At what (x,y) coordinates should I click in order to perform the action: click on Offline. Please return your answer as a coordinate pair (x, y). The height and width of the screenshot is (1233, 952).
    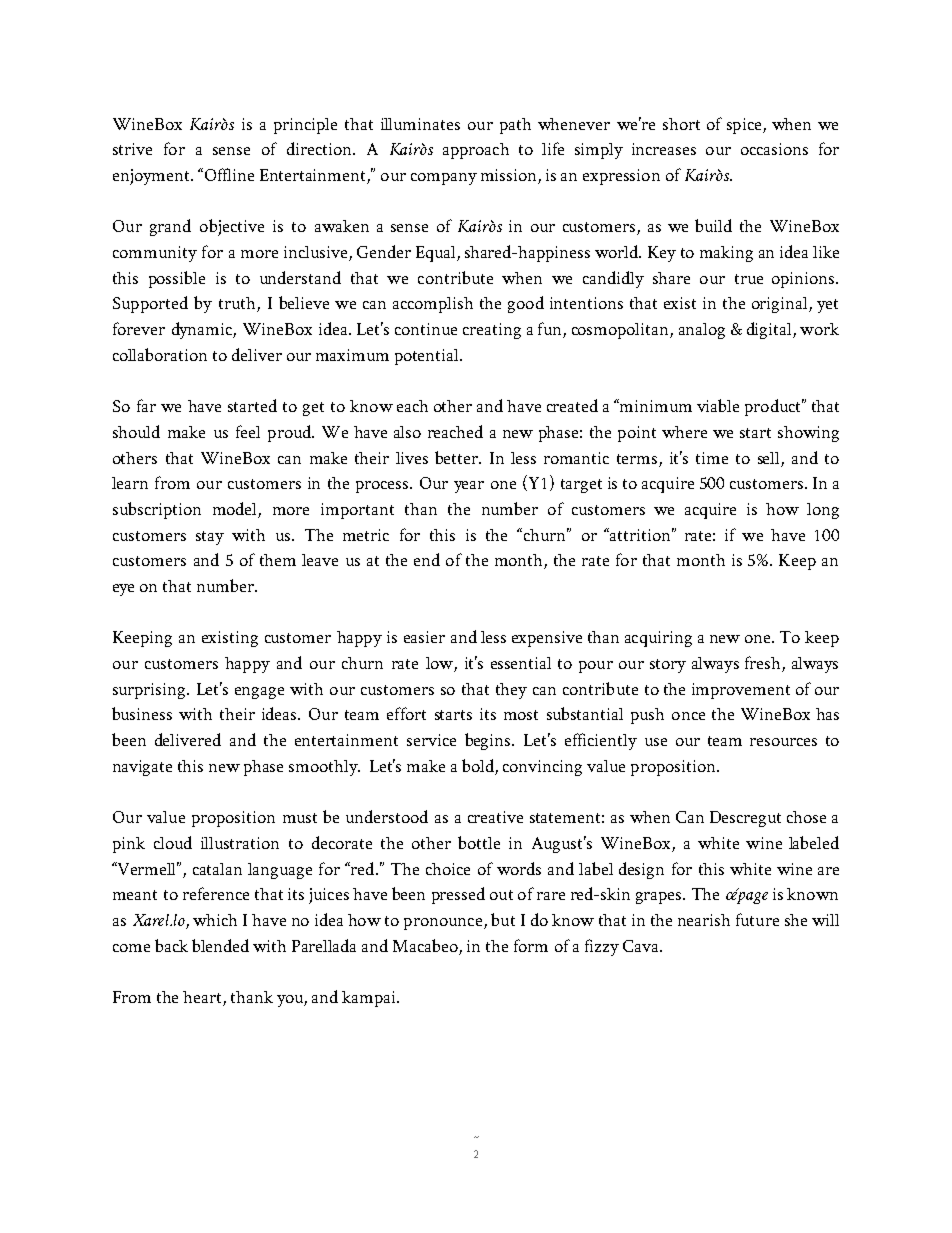
    Looking at the image, I should click on (228, 174).
